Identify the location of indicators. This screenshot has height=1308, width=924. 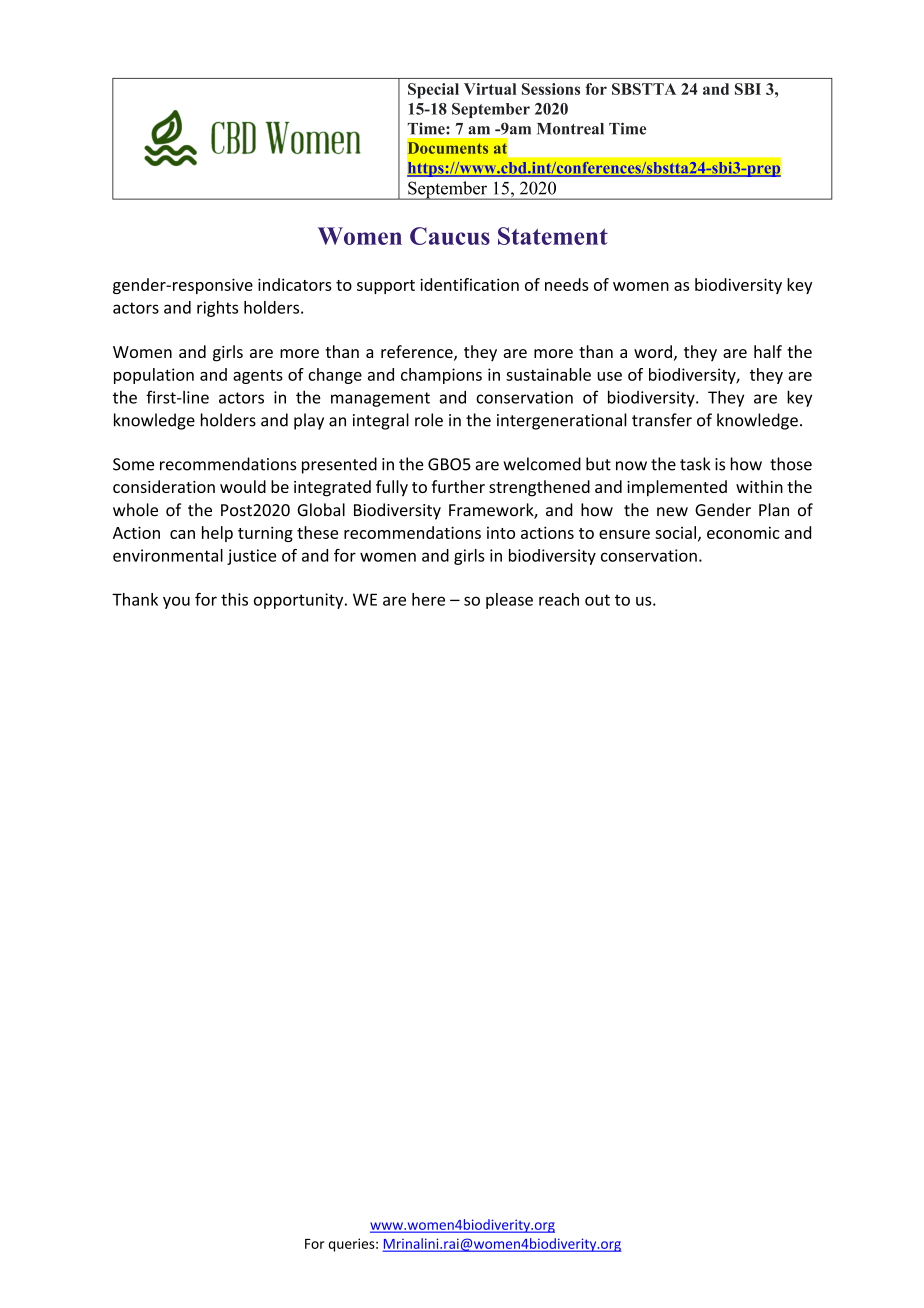
(295, 284).
